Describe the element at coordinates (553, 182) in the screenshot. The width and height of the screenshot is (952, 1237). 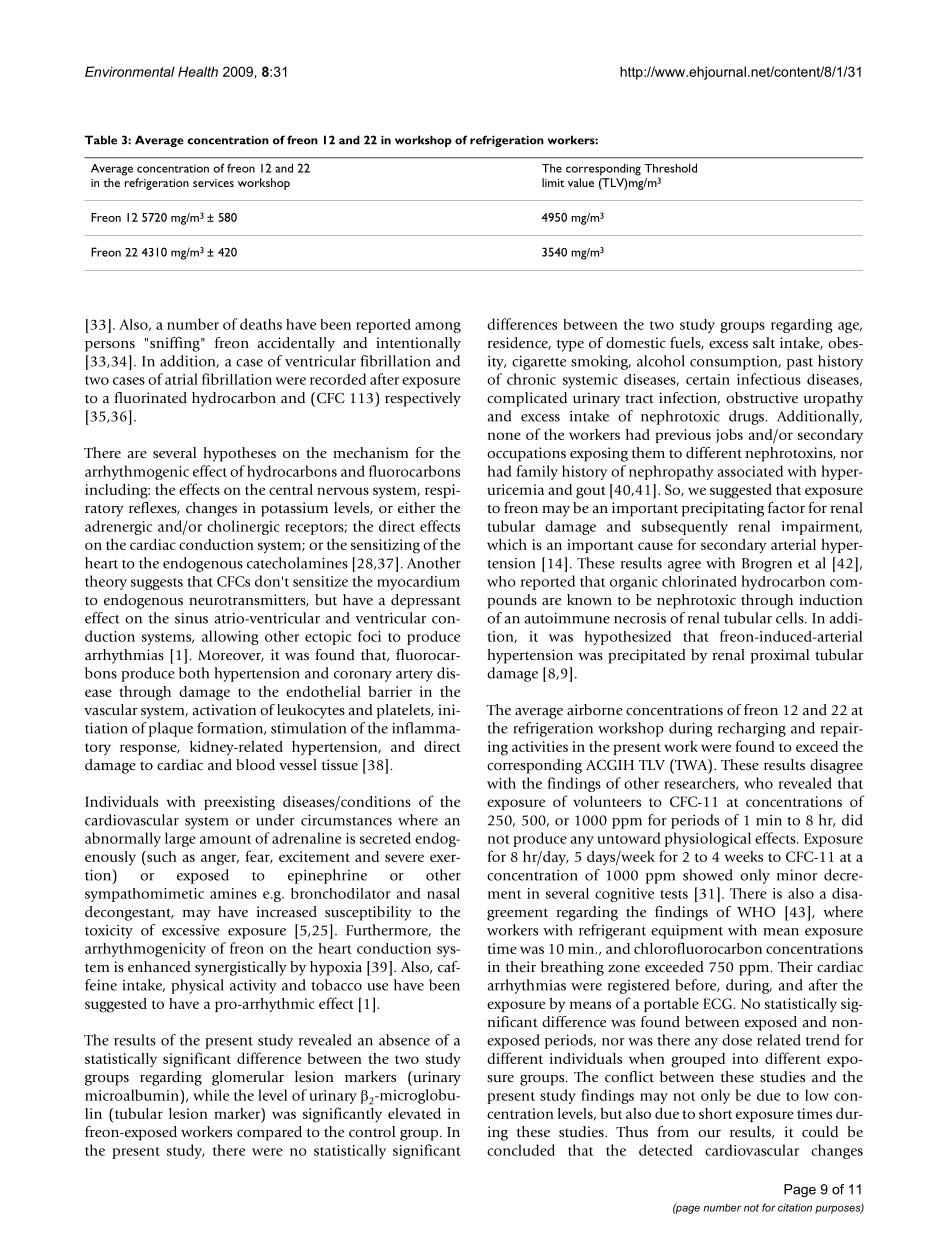
I see `limit` at that location.
